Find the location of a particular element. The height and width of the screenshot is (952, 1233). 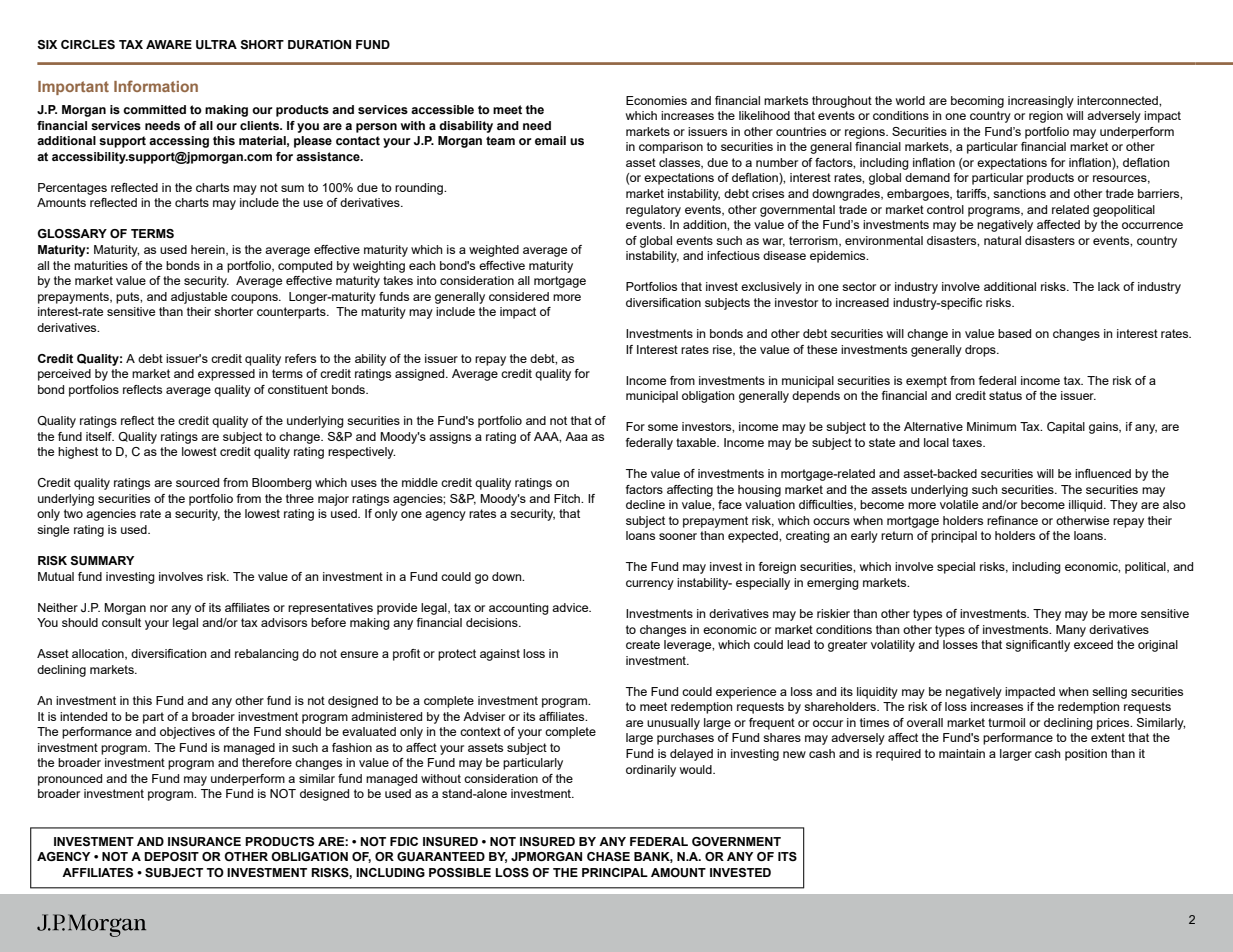

based is located at coordinates (1014, 333).
